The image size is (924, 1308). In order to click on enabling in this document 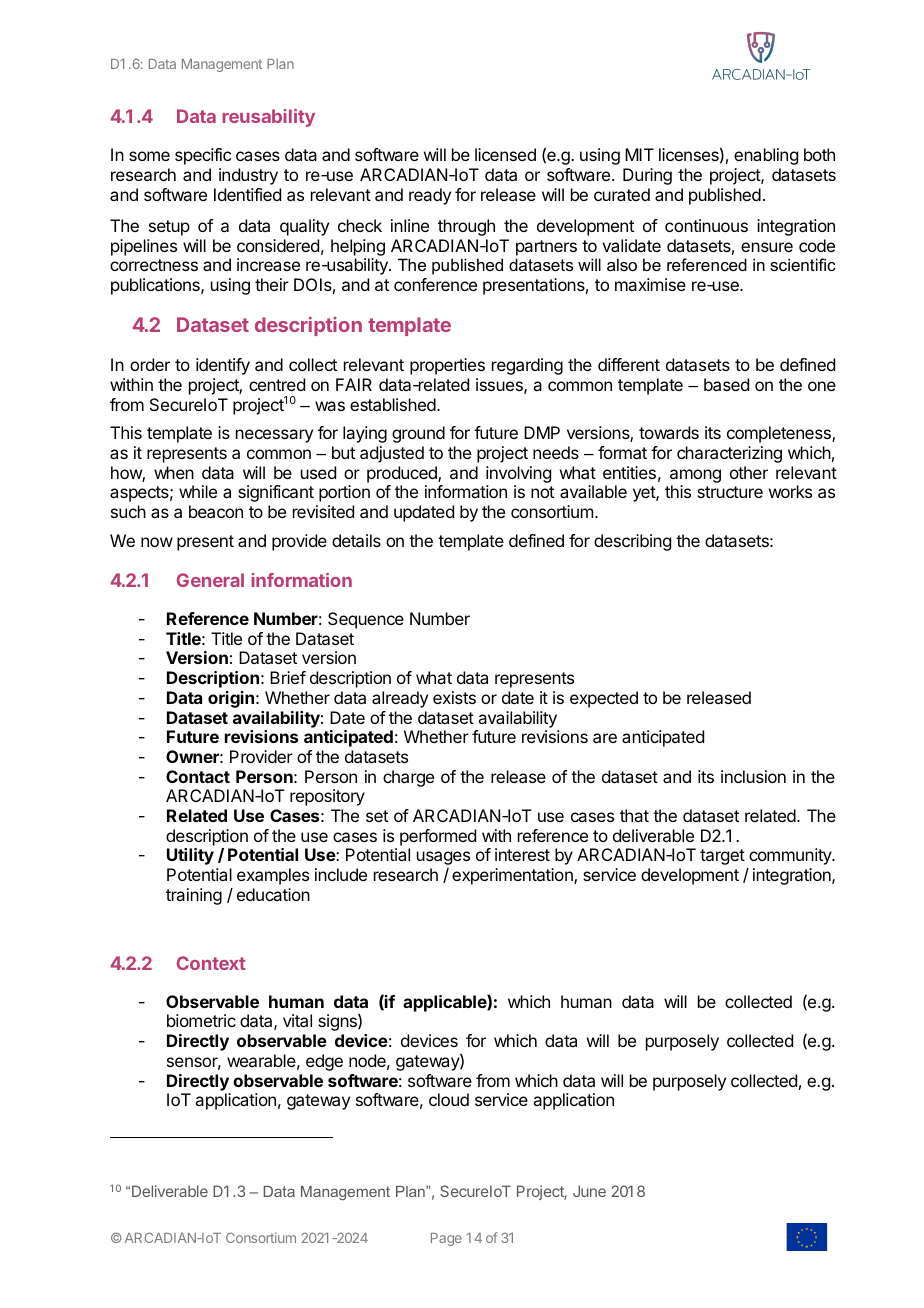, I will do `click(766, 156)`.
